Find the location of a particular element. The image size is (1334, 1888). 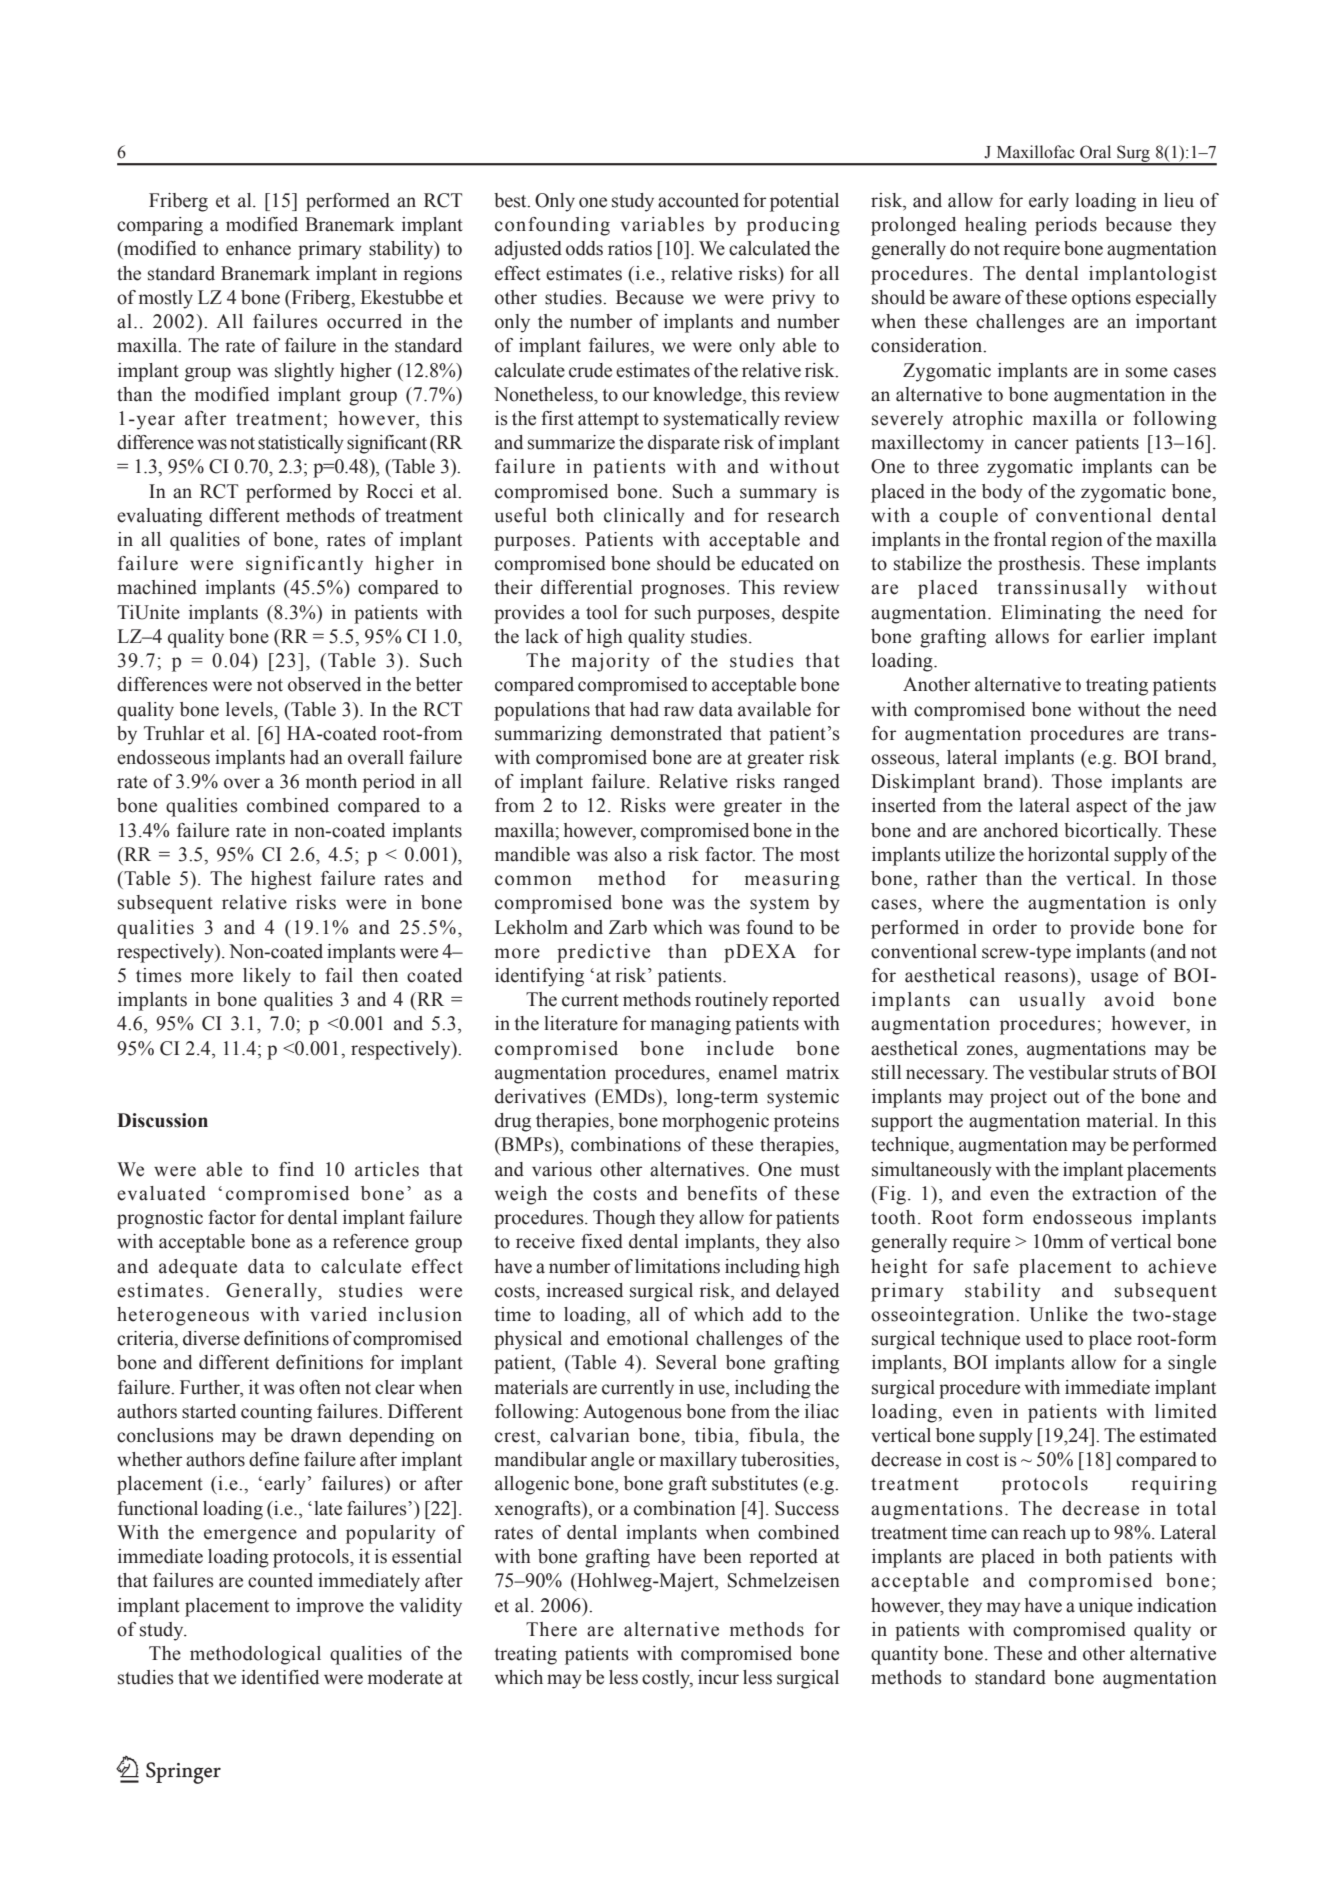

Oral is located at coordinates (1095, 152).
